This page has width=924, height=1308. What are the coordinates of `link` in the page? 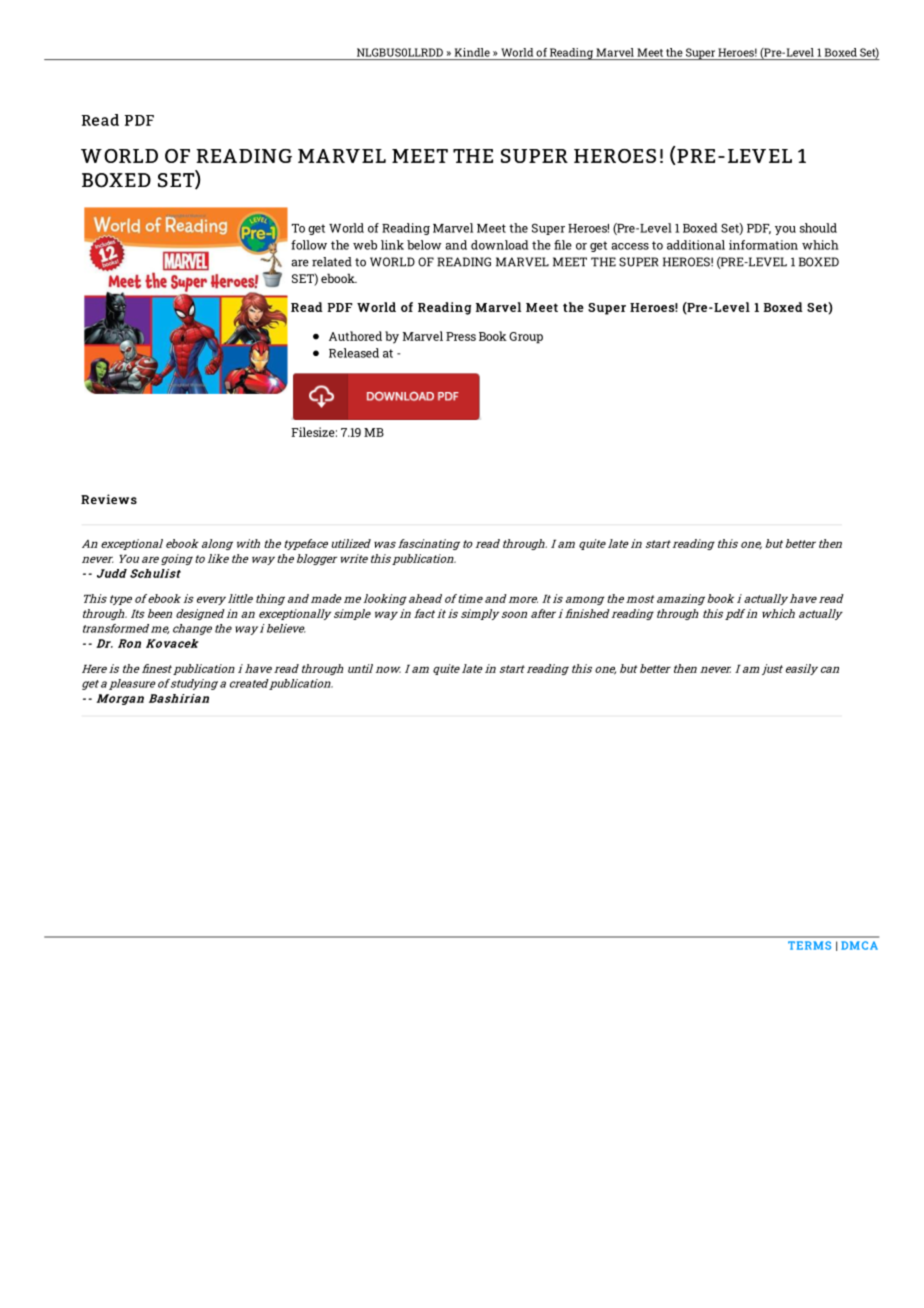 It's located at (392, 245).
